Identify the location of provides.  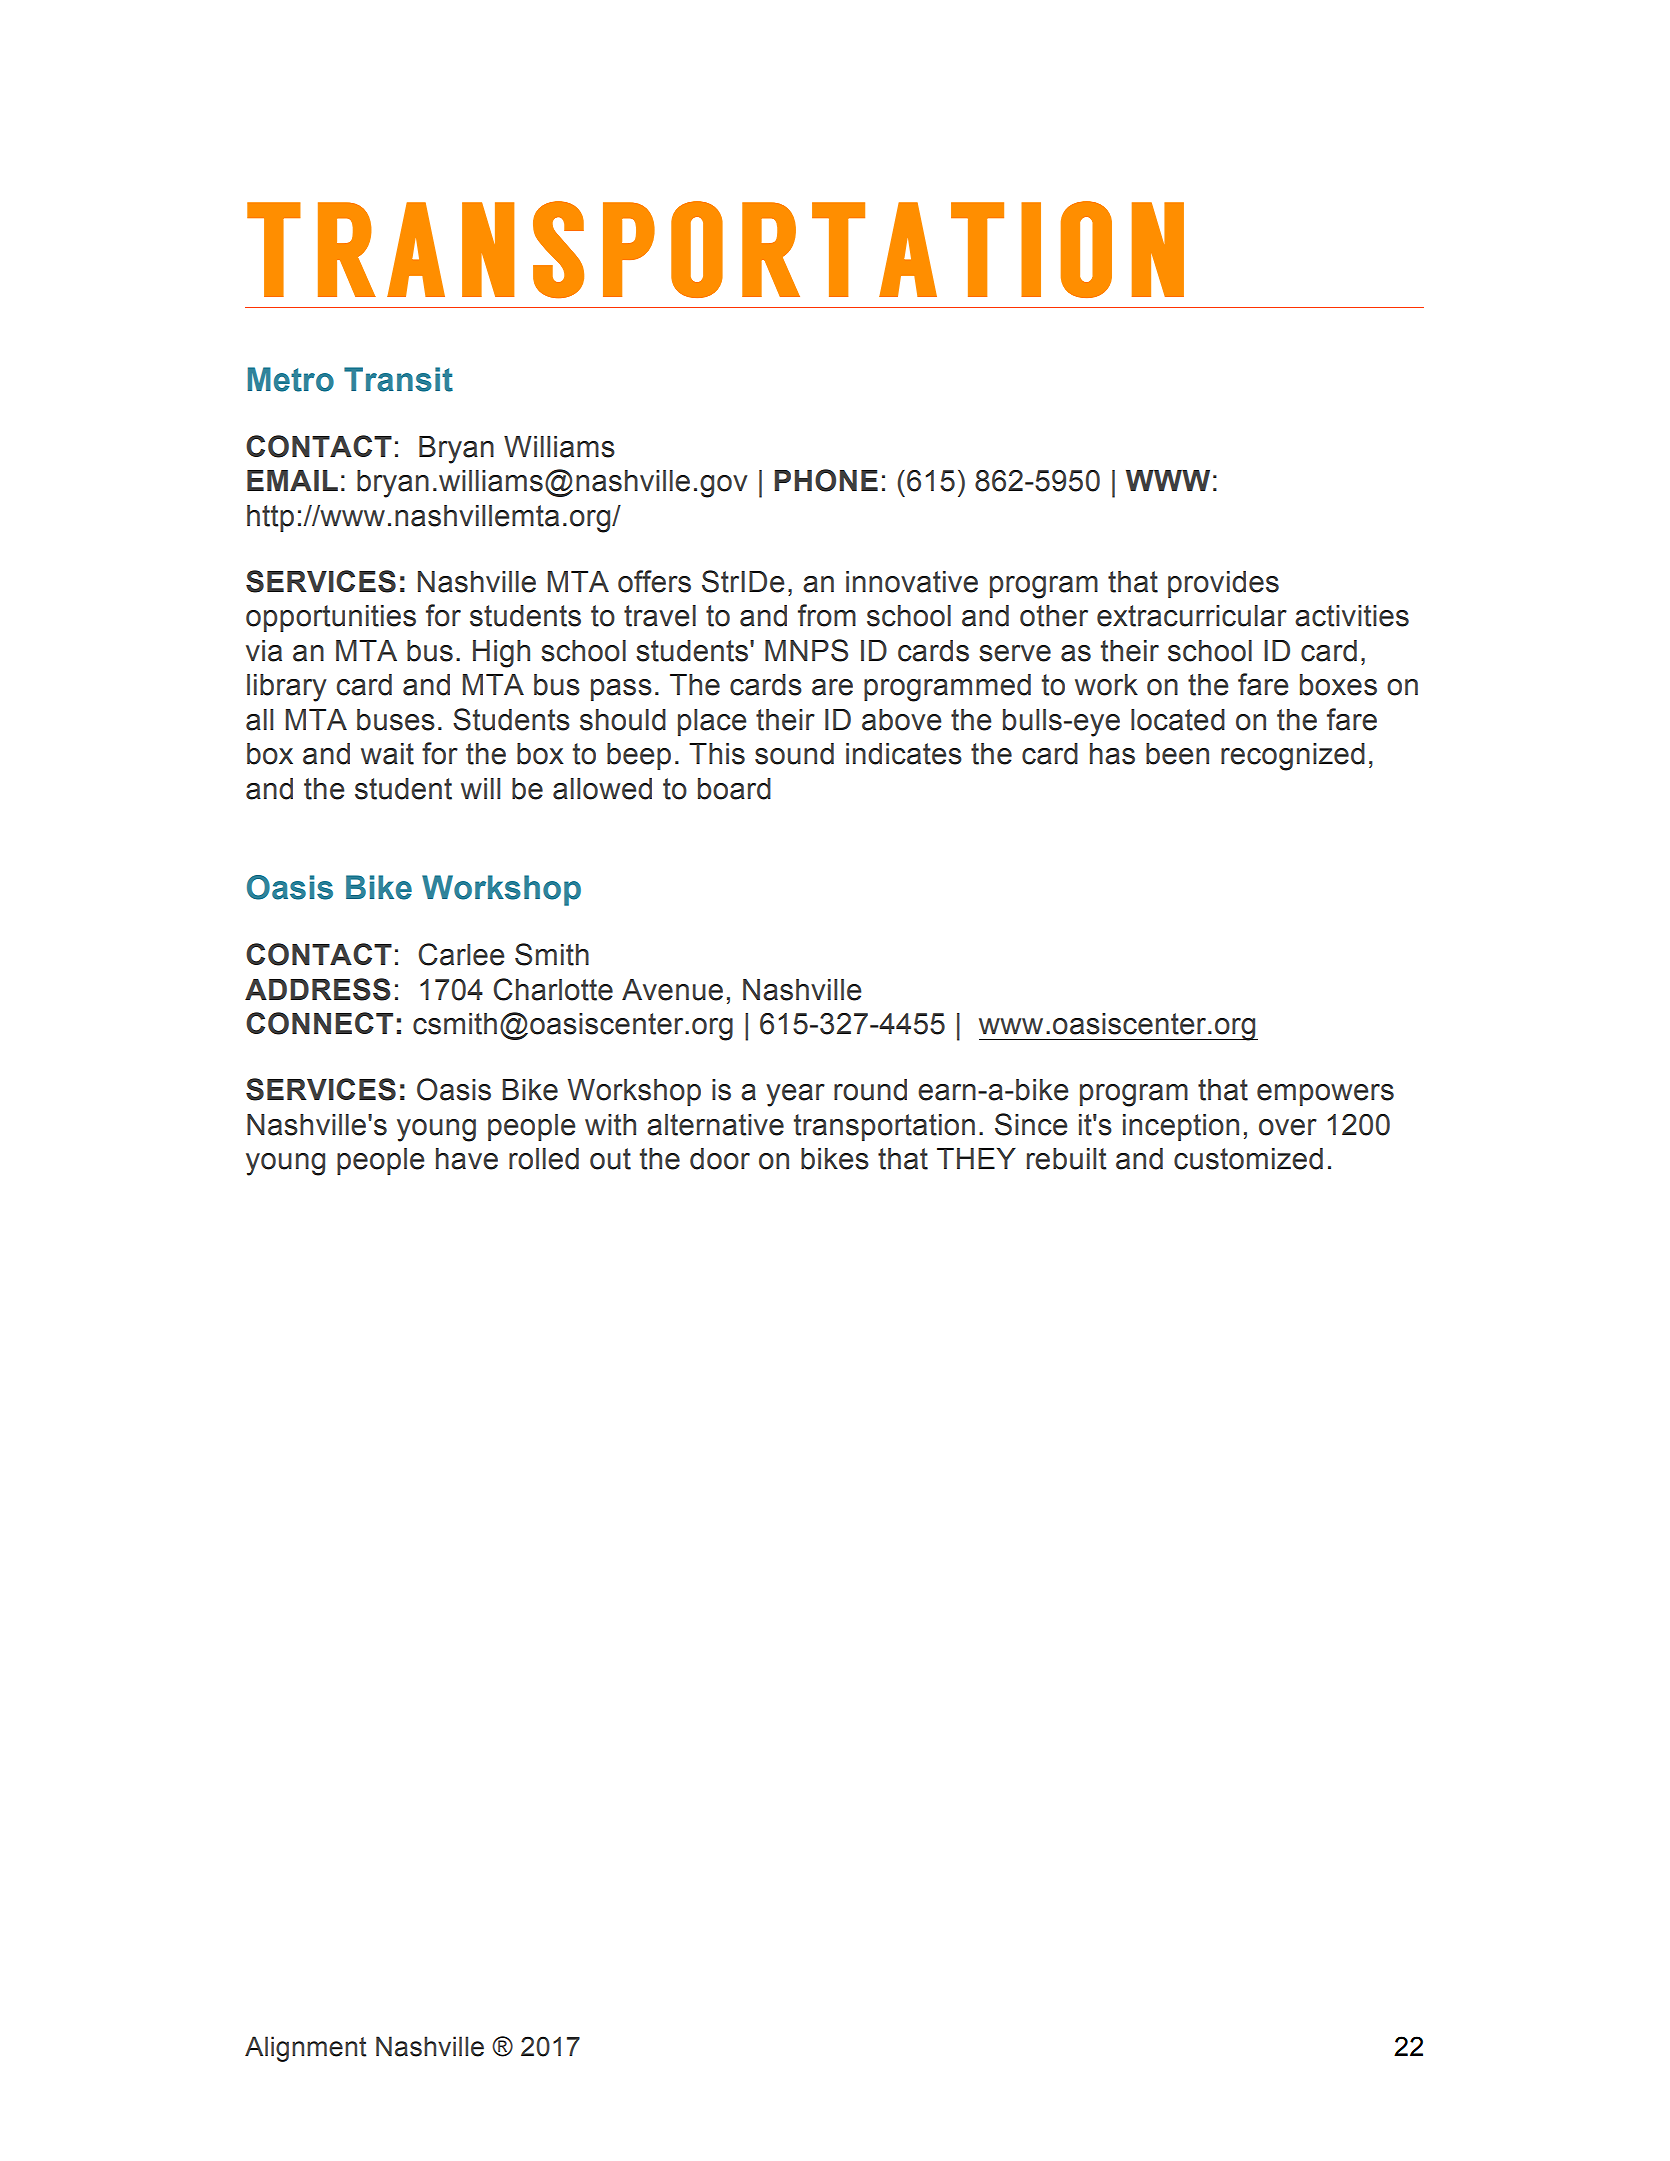
(1223, 584).
